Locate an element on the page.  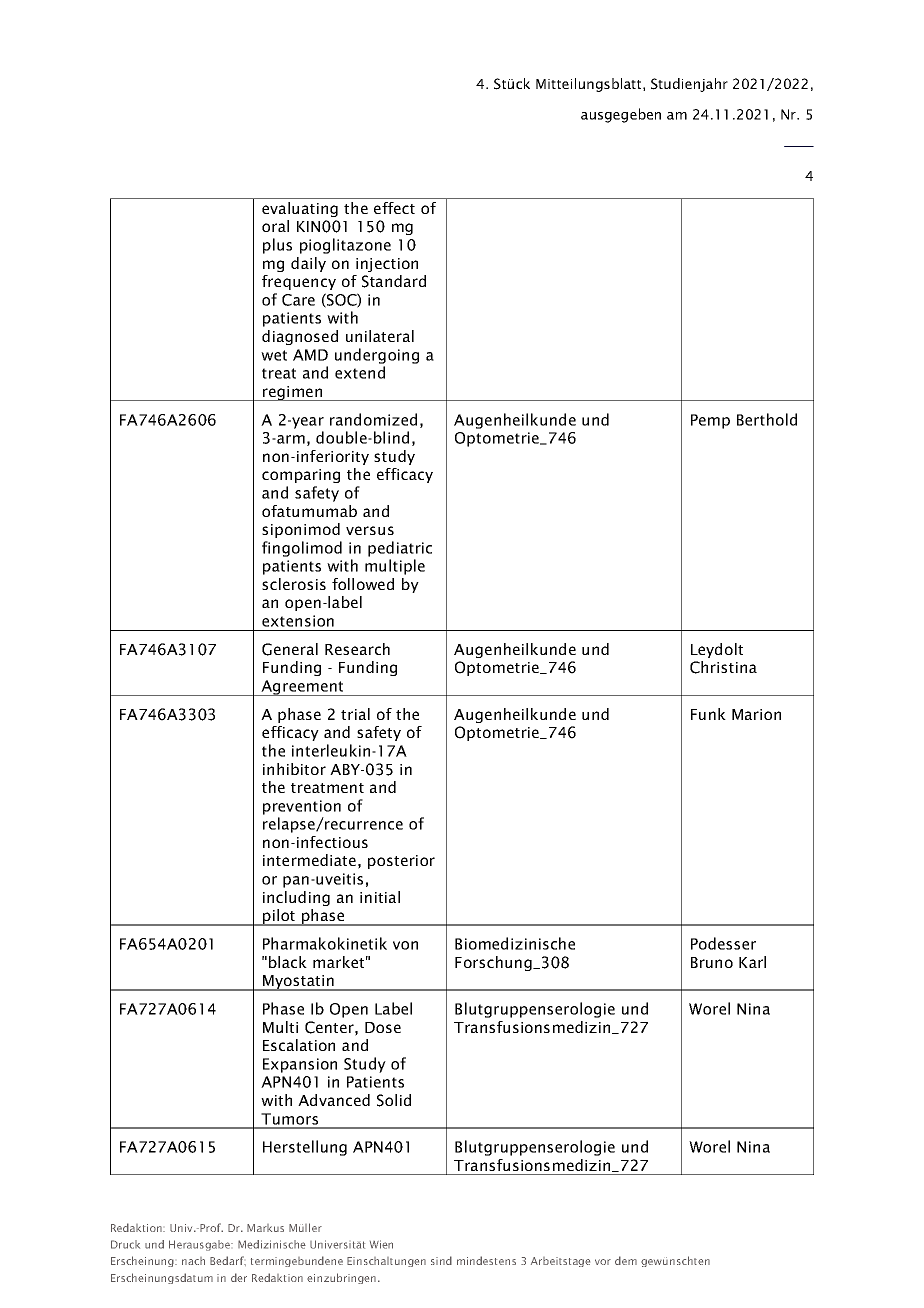
Funk is located at coordinates (708, 714).
